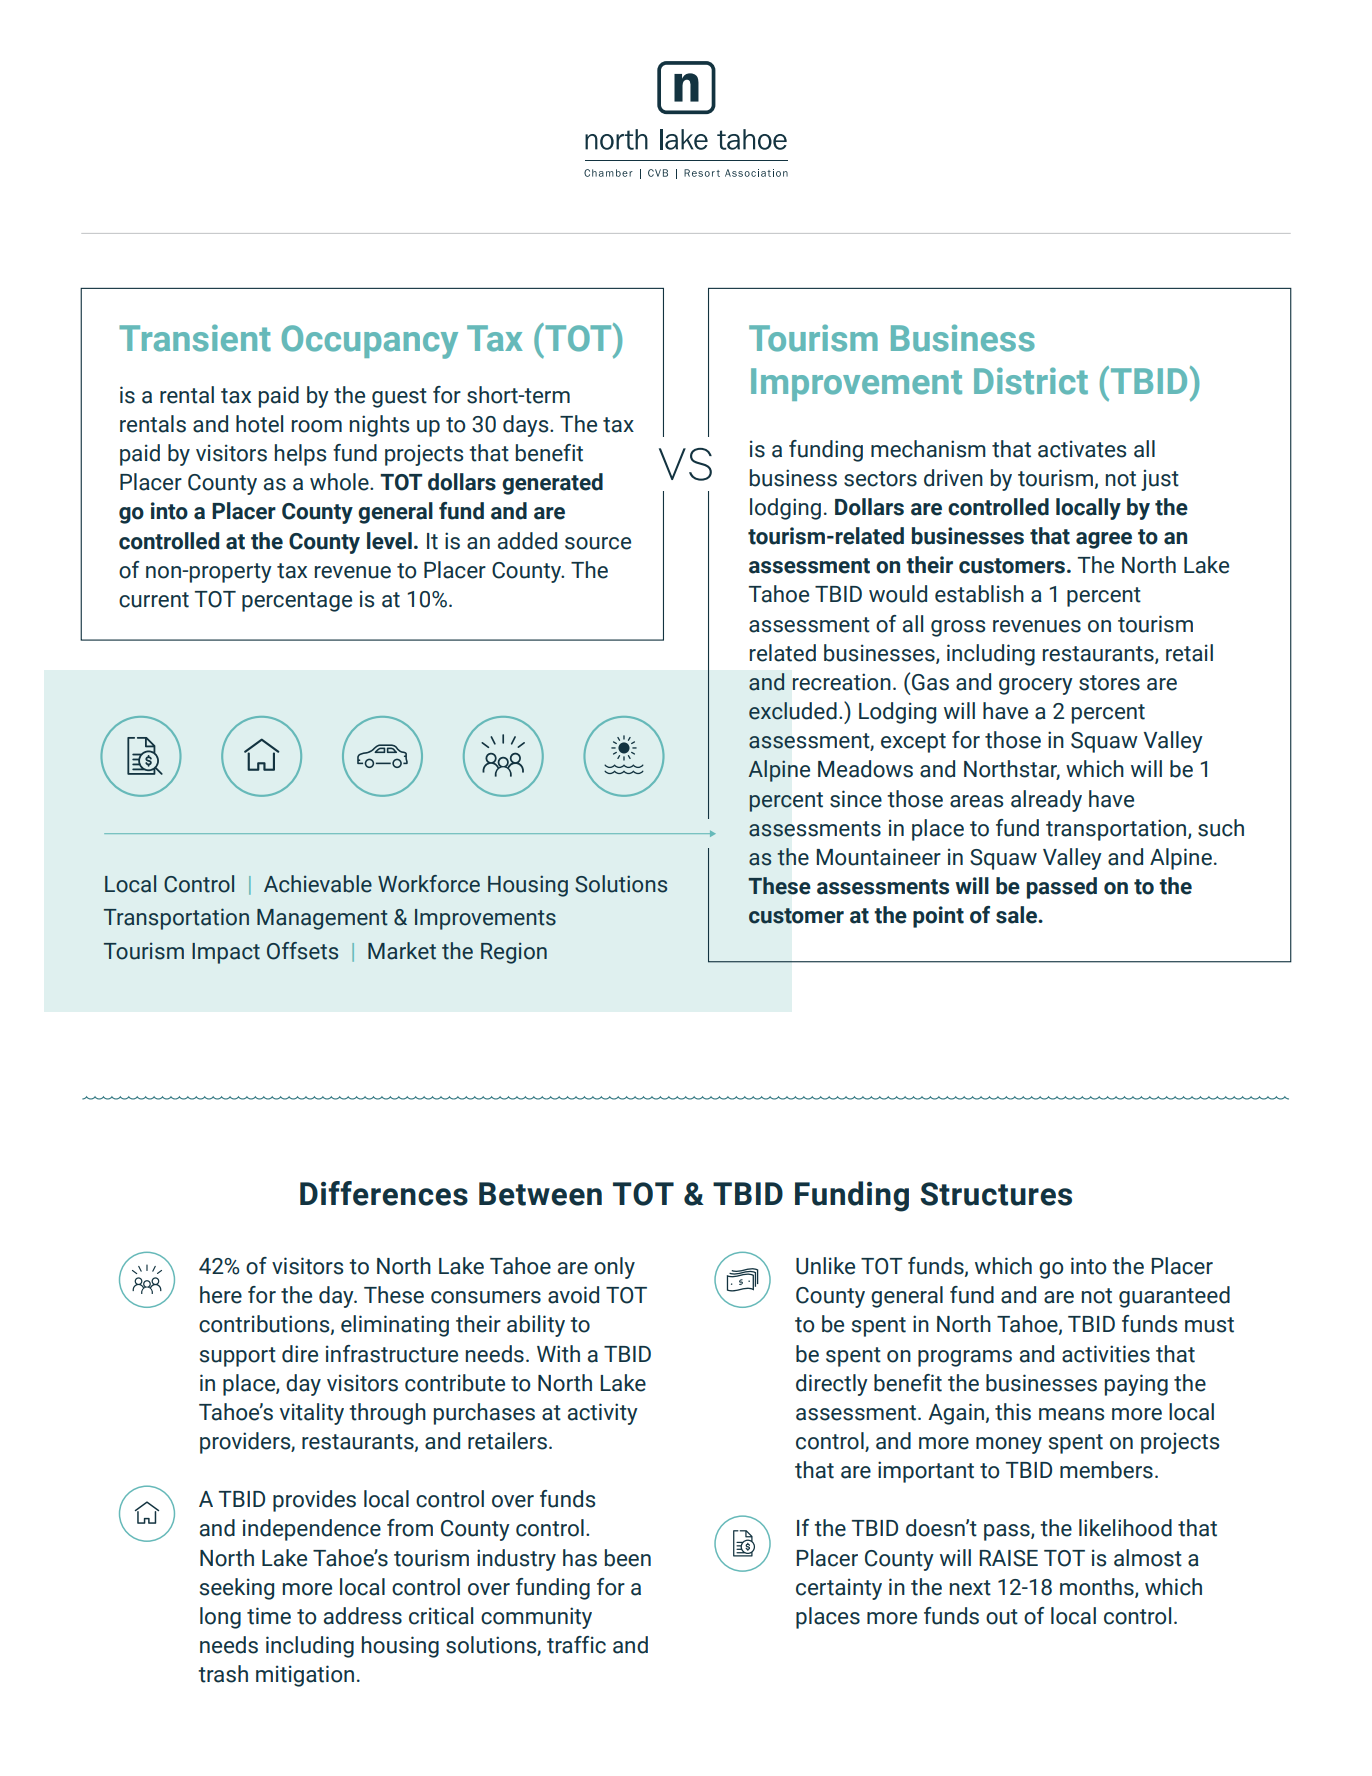 The height and width of the image is (1776, 1372). I want to click on Differences, so click(384, 1193).
